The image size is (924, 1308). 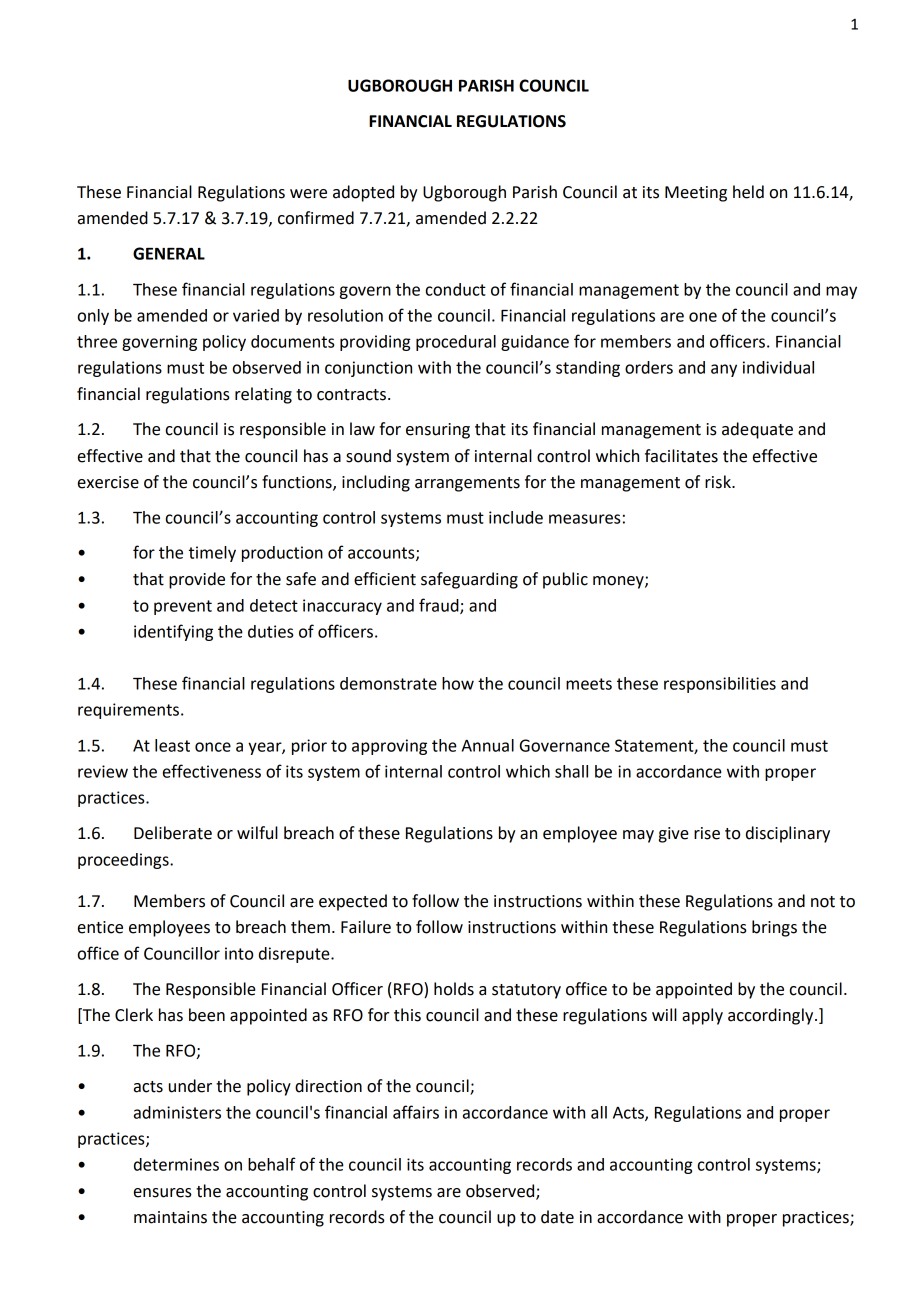 I want to click on Deliberate, so click(x=173, y=833).
